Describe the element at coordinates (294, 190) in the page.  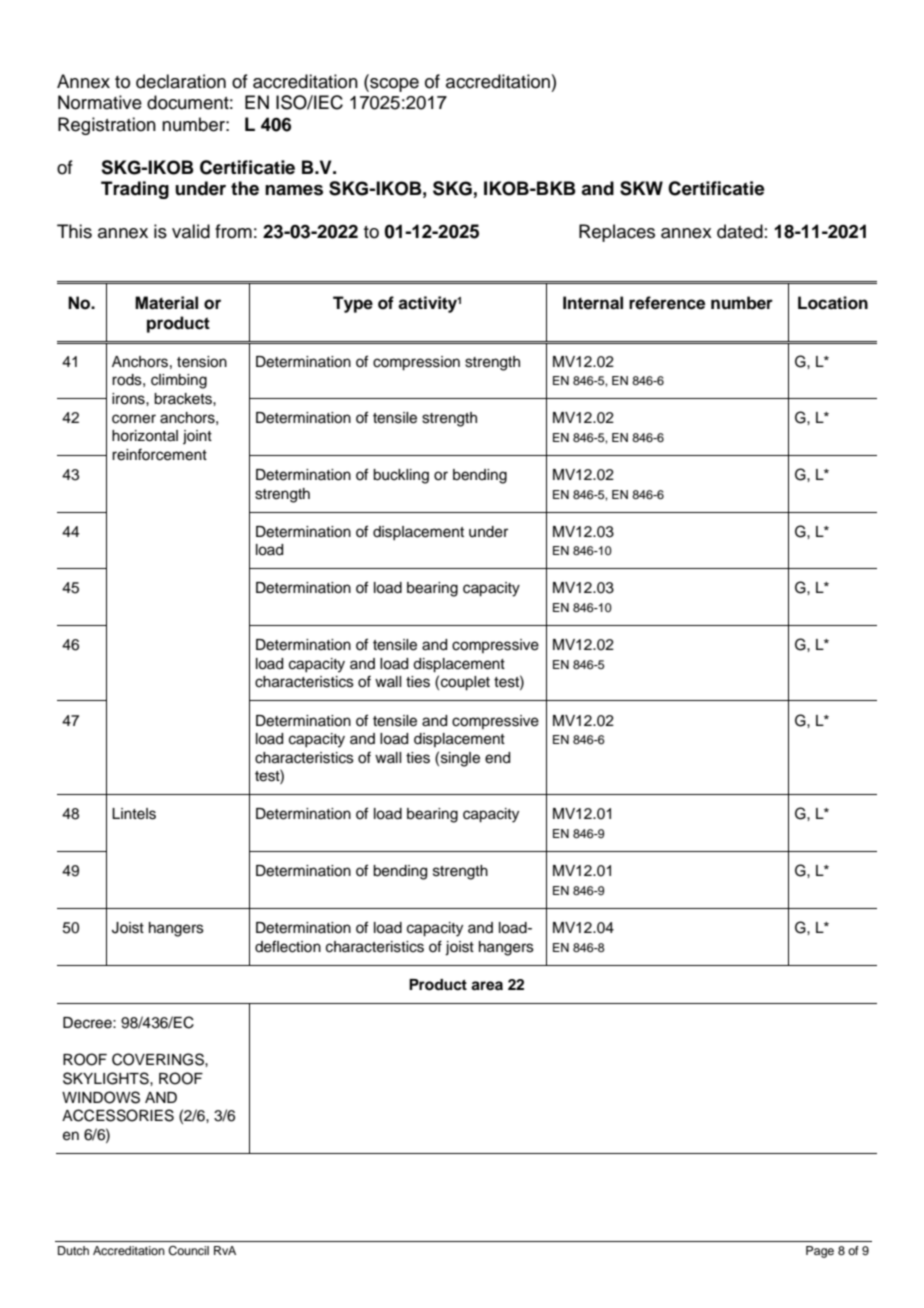
I see `names` at that location.
